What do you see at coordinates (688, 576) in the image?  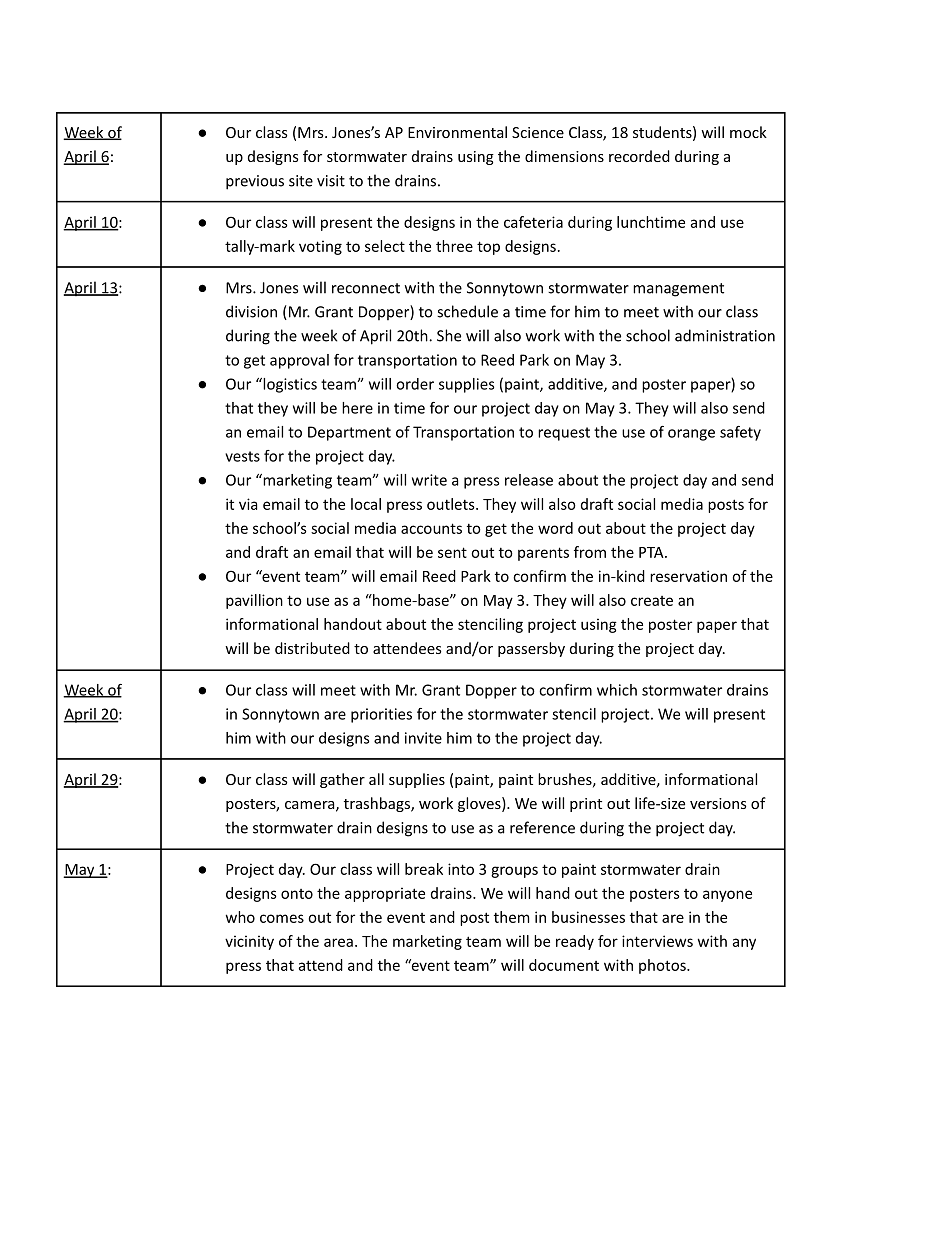 I see `reservation` at bounding box center [688, 576].
